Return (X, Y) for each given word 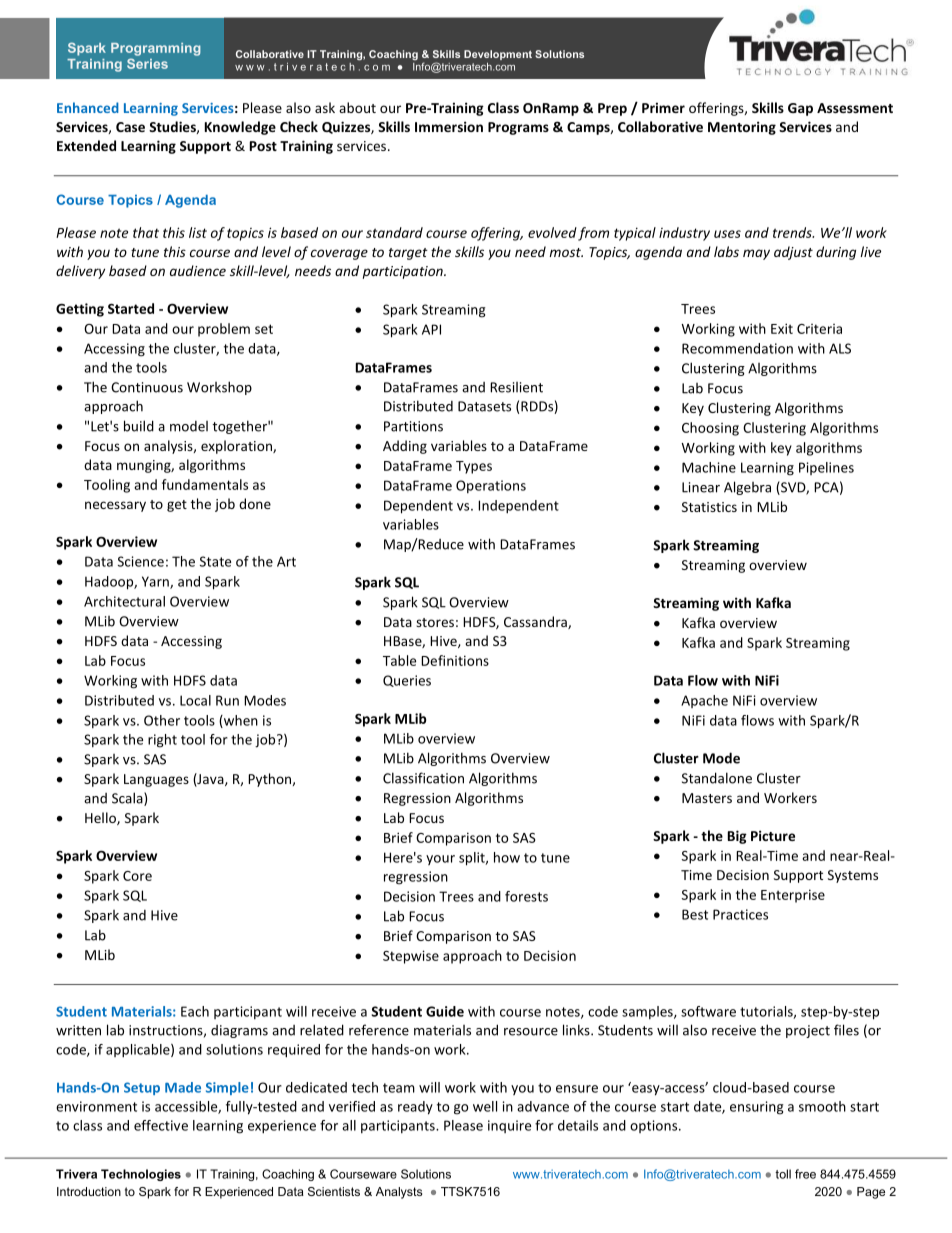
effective (161, 1125)
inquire (509, 1126)
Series (147, 63)
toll (783, 1174)
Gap (800, 109)
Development (498, 55)
